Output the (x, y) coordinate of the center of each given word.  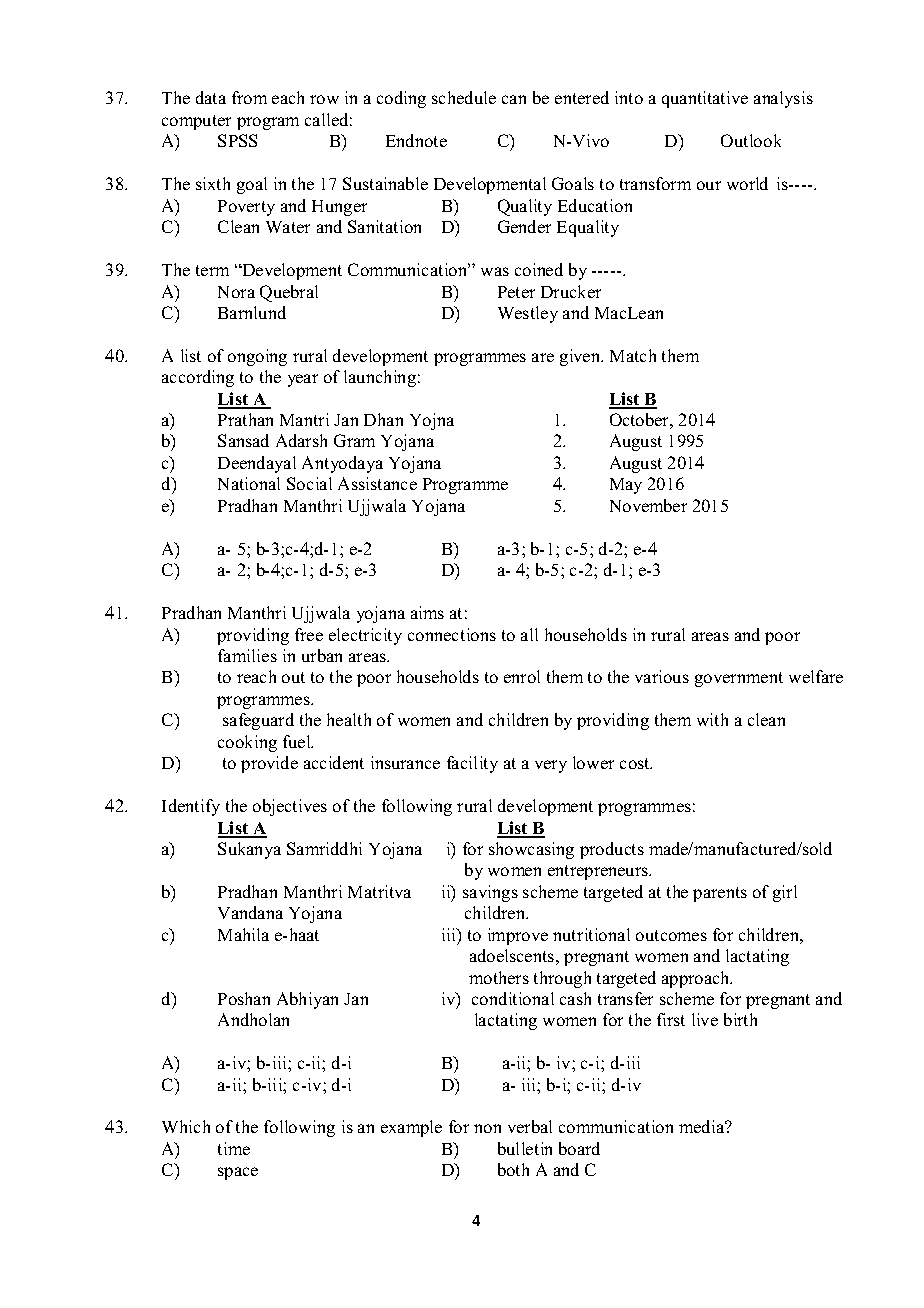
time (234, 1148)
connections (452, 634)
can (514, 99)
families (247, 655)
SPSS (237, 140)
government (739, 679)
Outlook (751, 140)
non (487, 1128)
